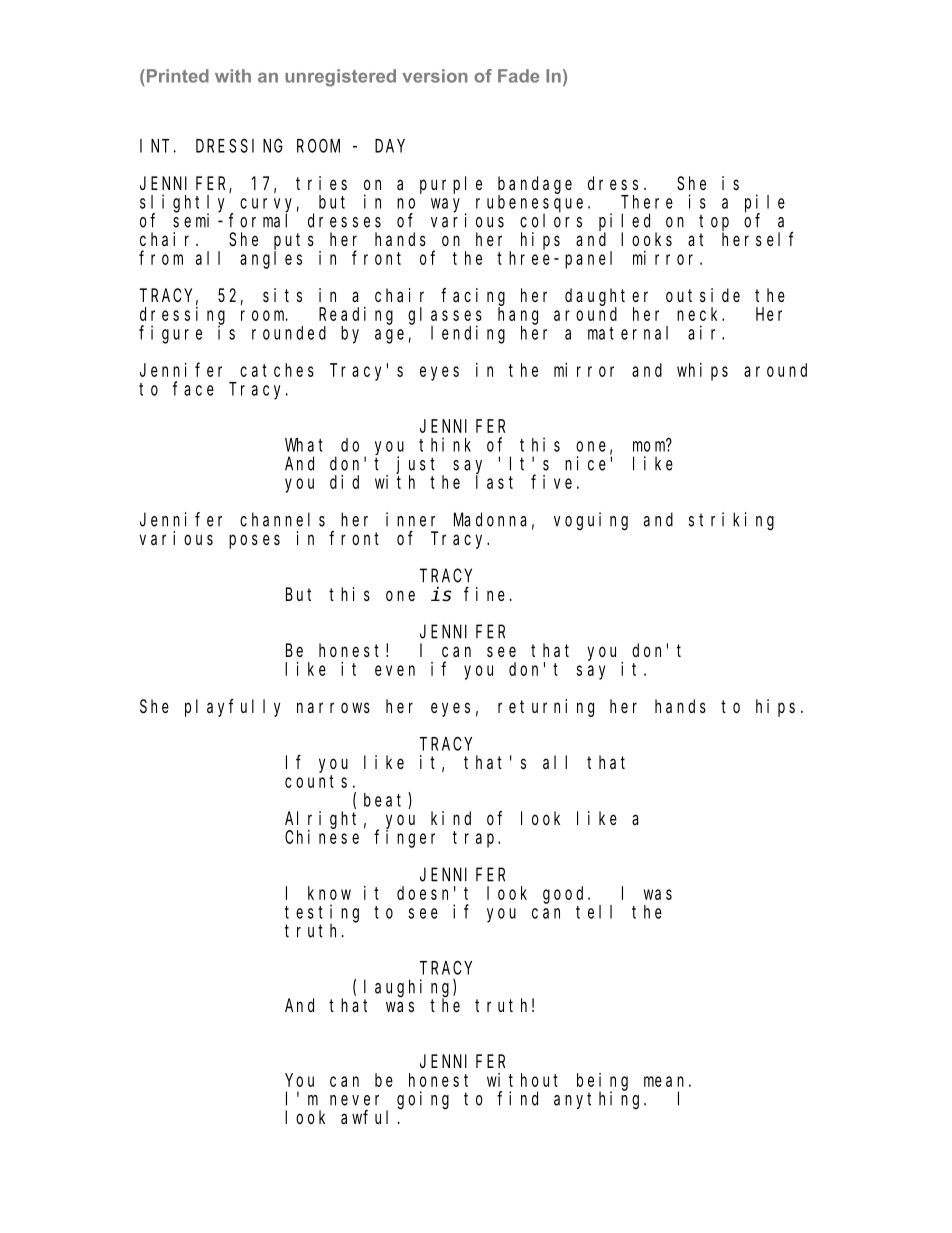  What do you see at coordinates (484, 594) in the screenshot?
I see `fine` at bounding box center [484, 594].
